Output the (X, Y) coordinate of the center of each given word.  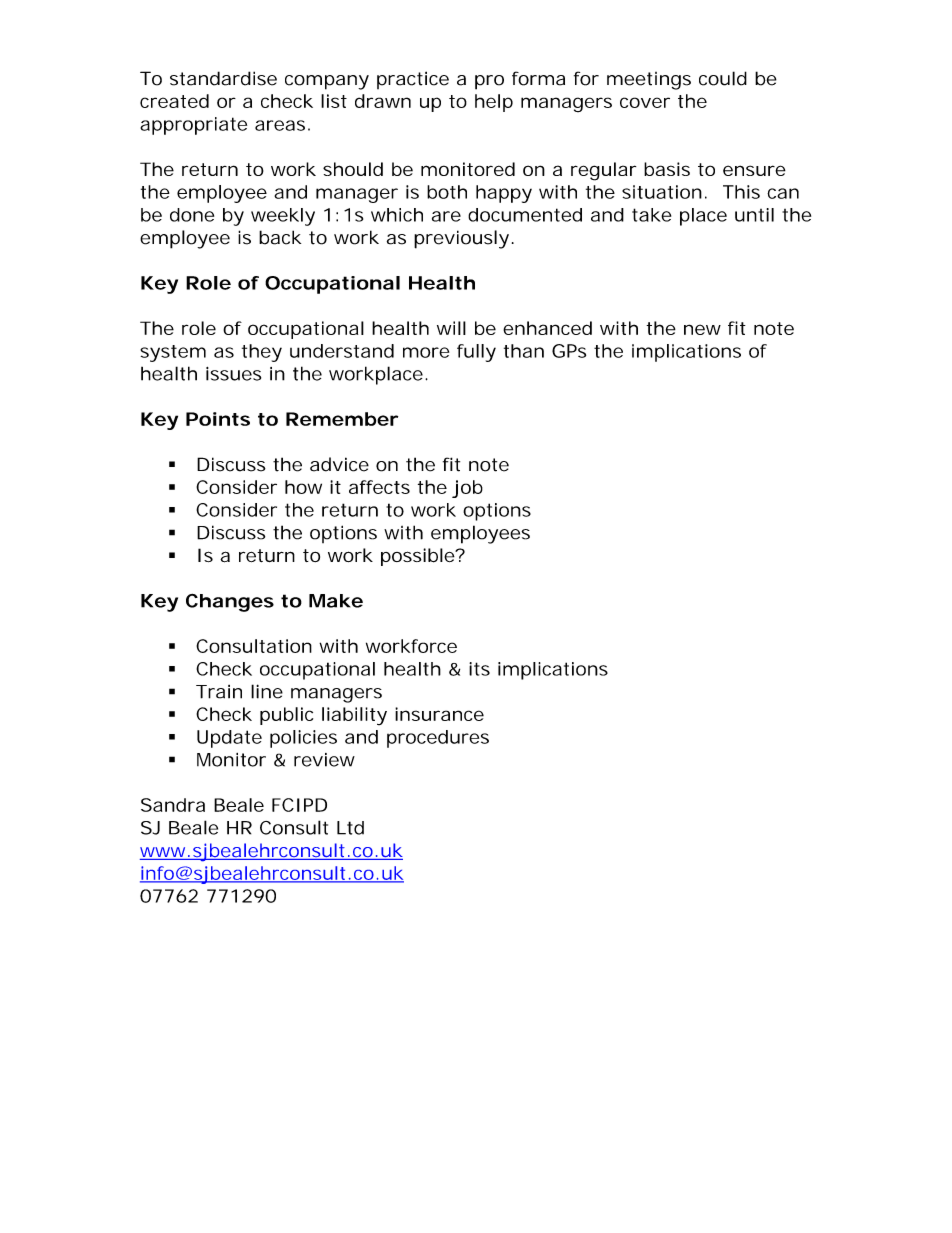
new (702, 329)
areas (280, 125)
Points (218, 419)
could (723, 78)
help (494, 103)
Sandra (173, 805)
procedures (438, 739)
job (467, 489)
